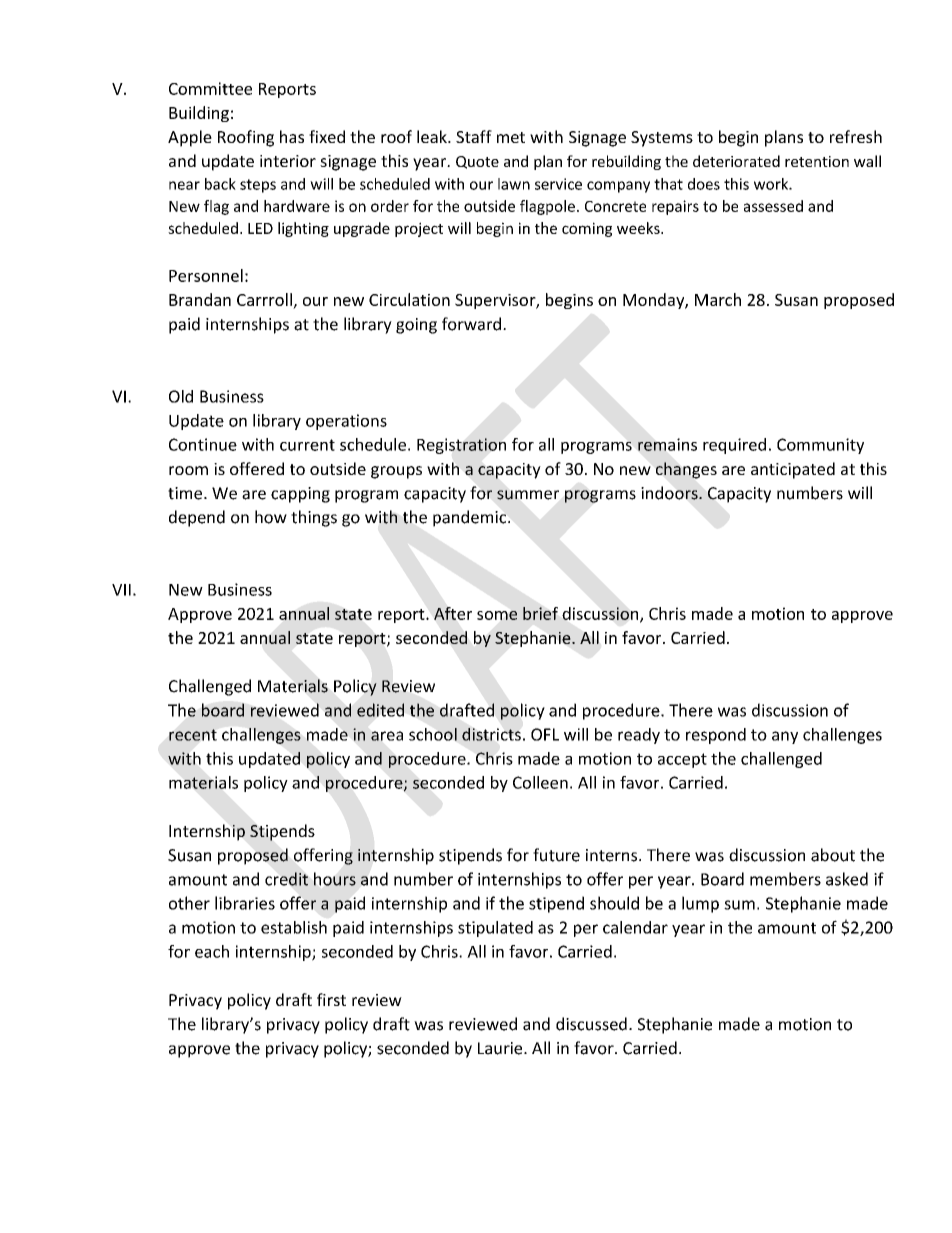  Describe the element at coordinates (471, 324) in the screenshot. I see `forward` at that location.
